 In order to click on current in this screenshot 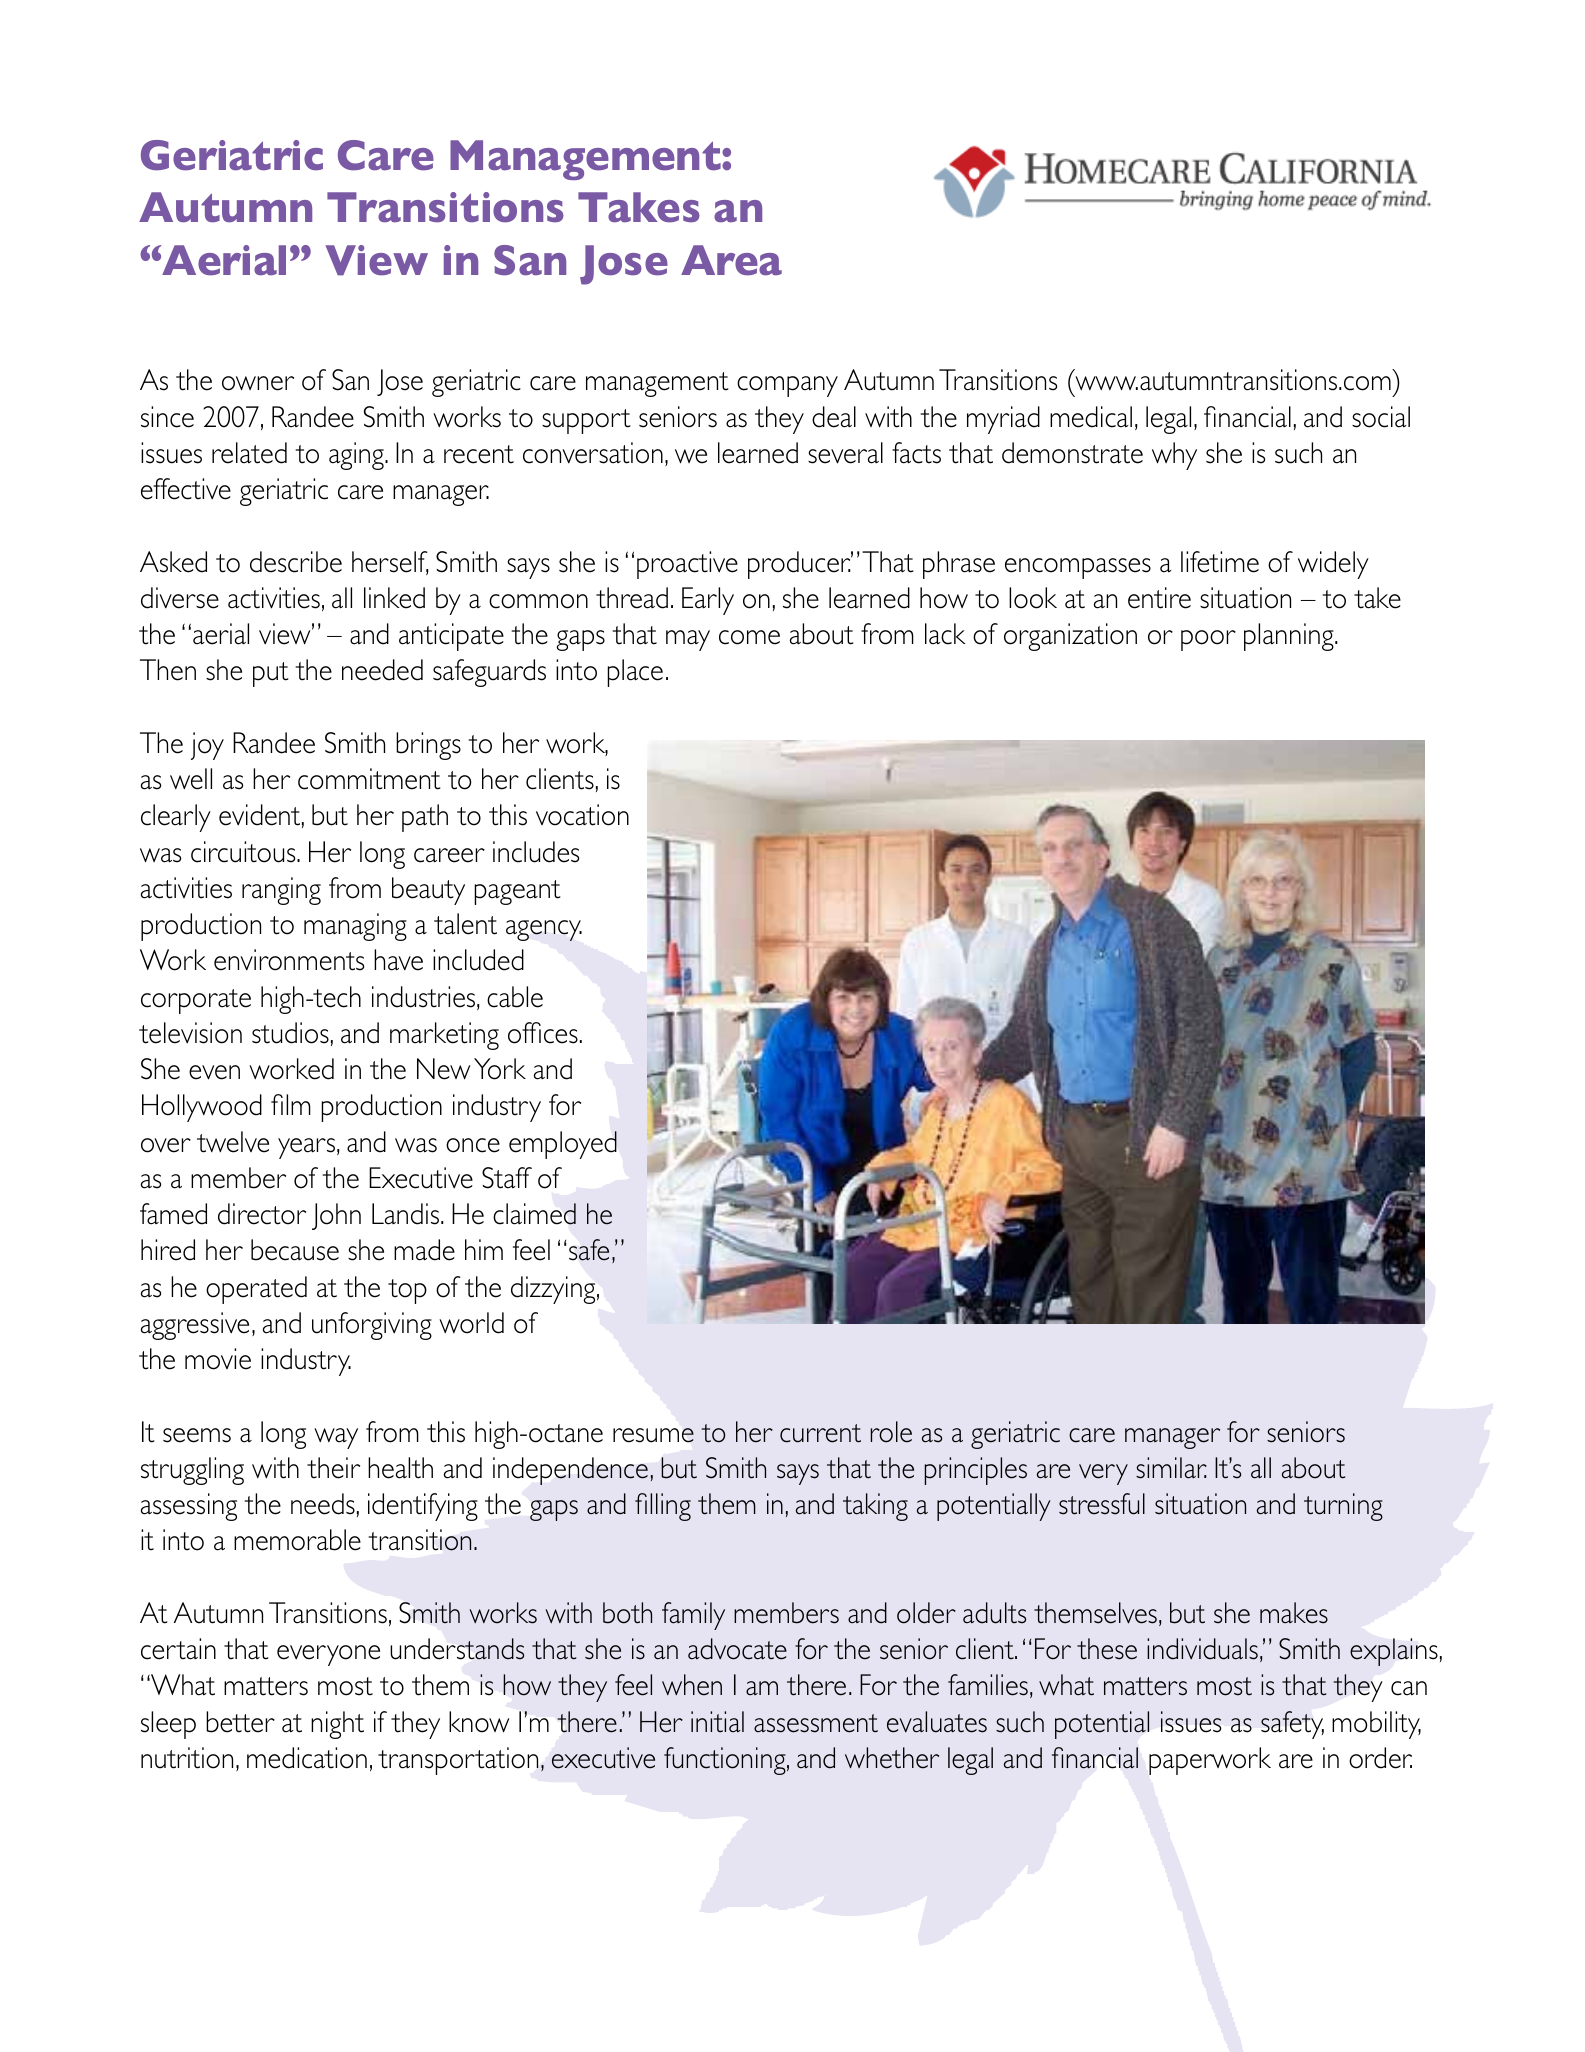, I will do `click(820, 1433)`.
